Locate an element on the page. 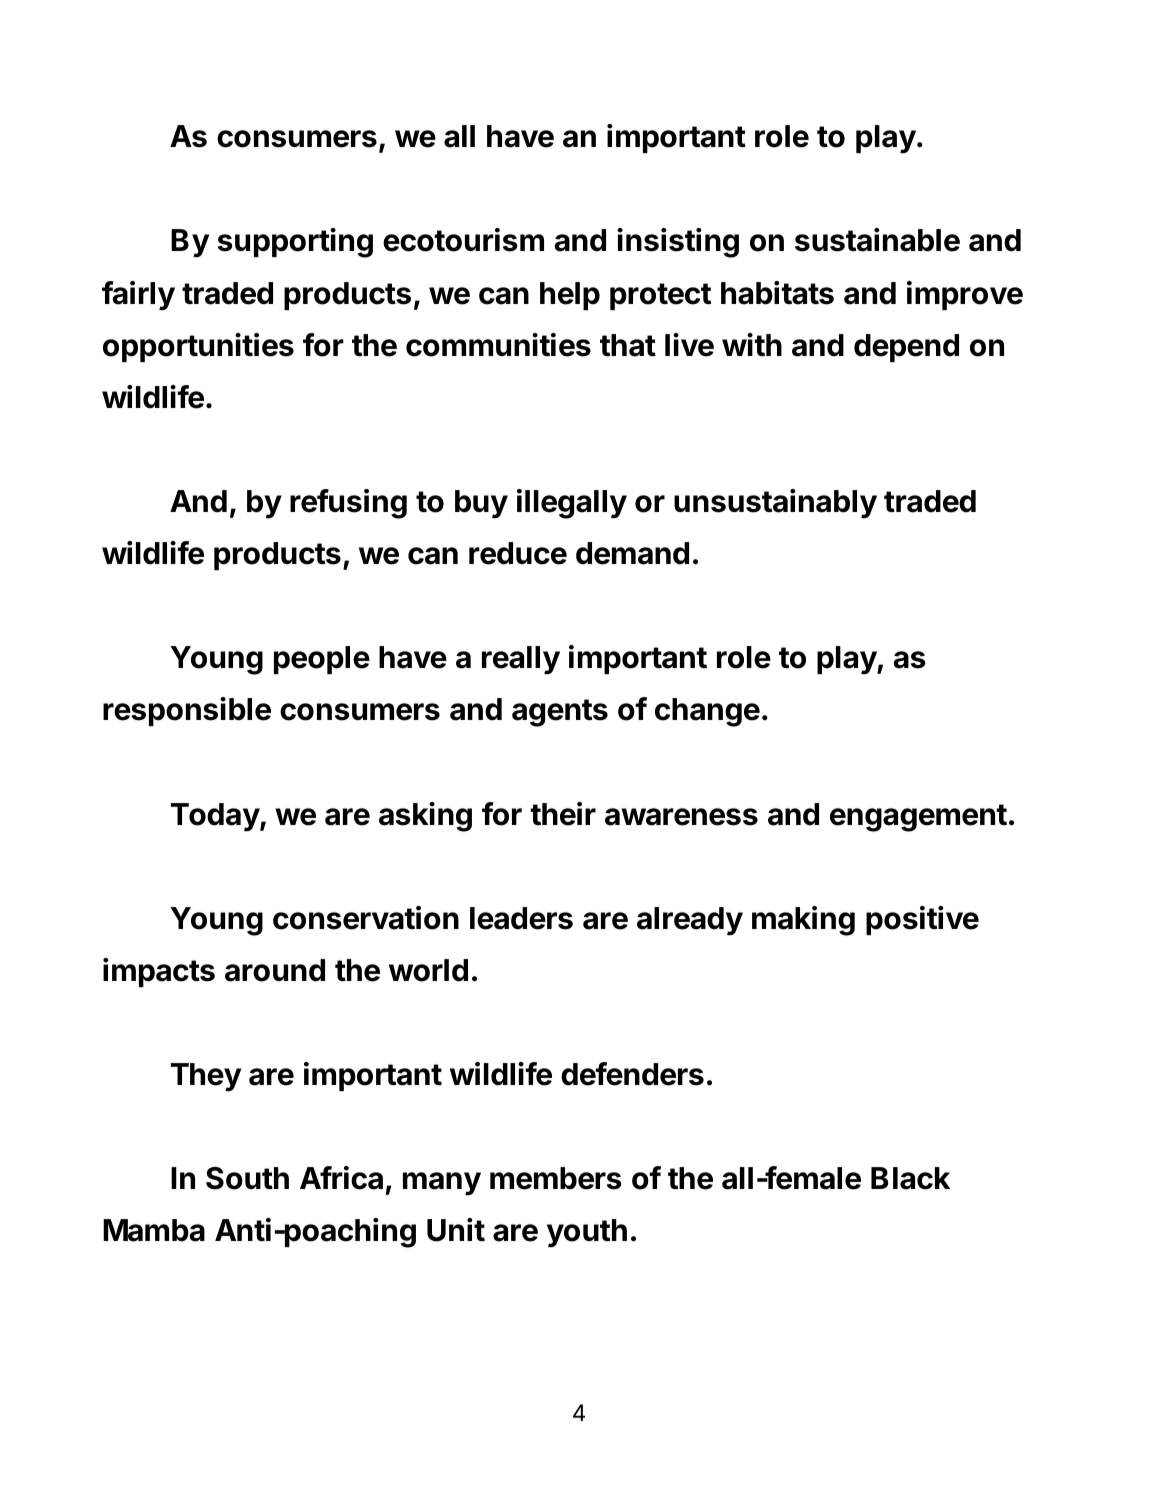 This document has height=1495, width=1155. around is located at coordinates (275, 970).
